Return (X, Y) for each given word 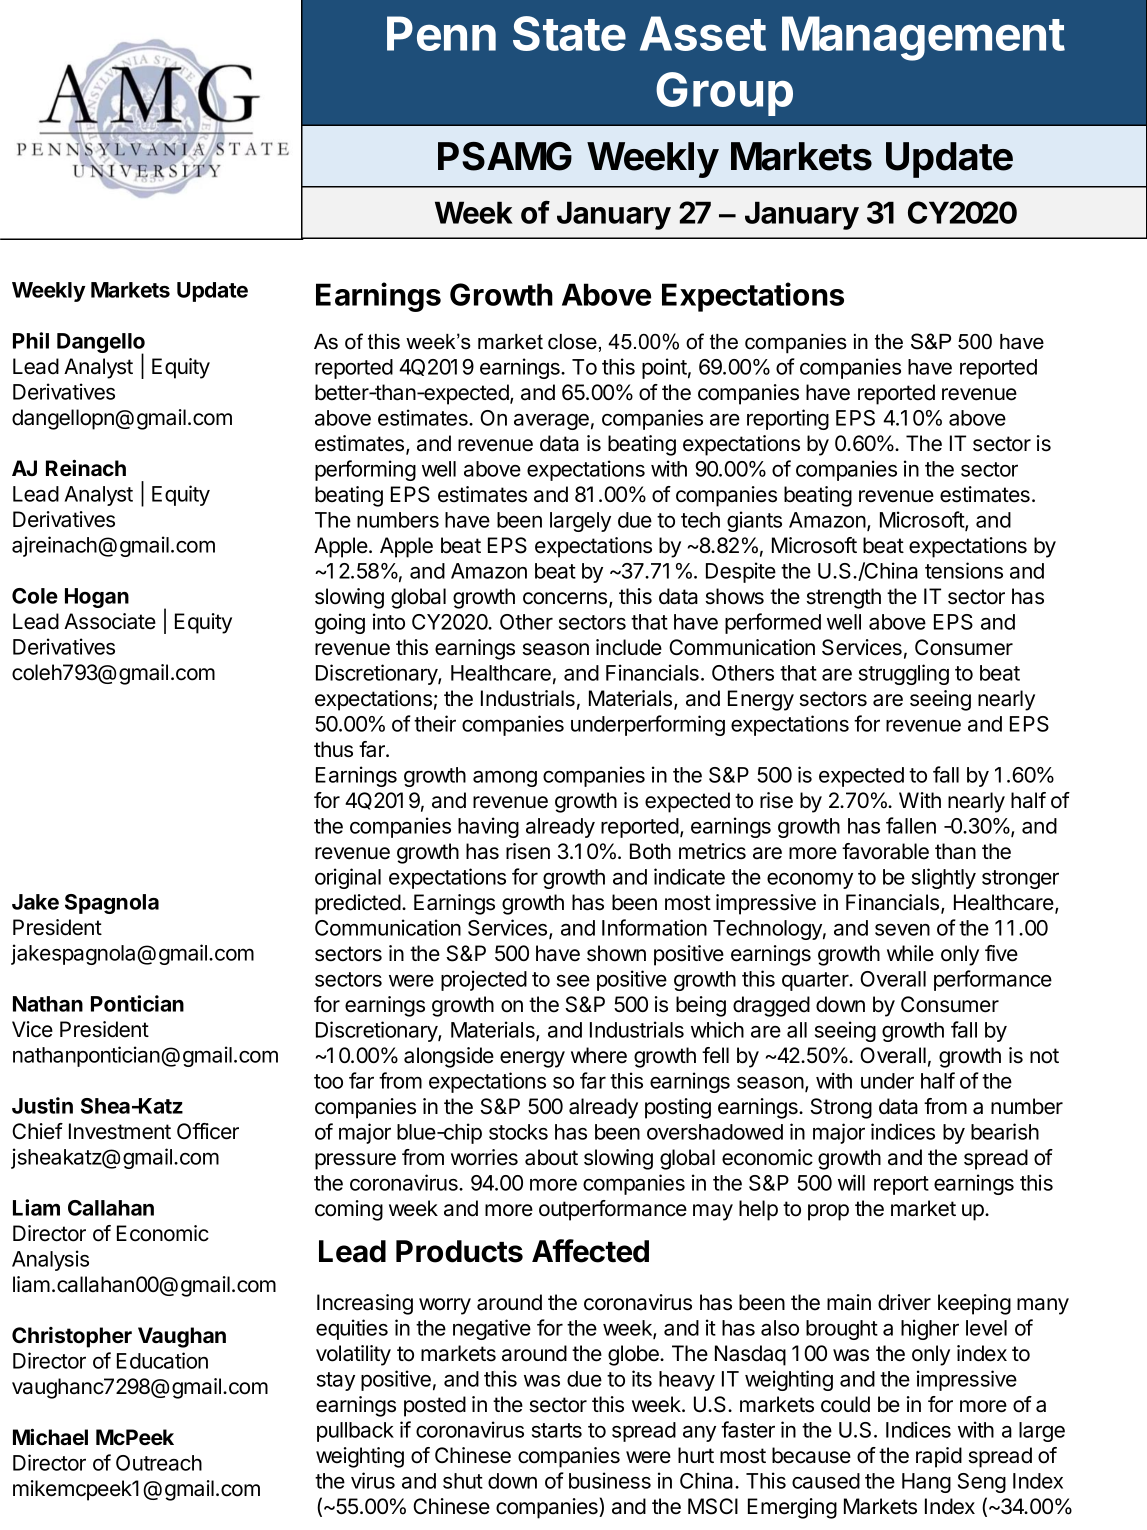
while (910, 953)
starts (557, 1430)
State (569, 33)
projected (484, 980)
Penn (441, 33)
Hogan (97, 598)
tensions (964, 570)
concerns (566, 599)
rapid (939, 1457)
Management (923, 38)
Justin (42, 1105)
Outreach (159, 1463)
